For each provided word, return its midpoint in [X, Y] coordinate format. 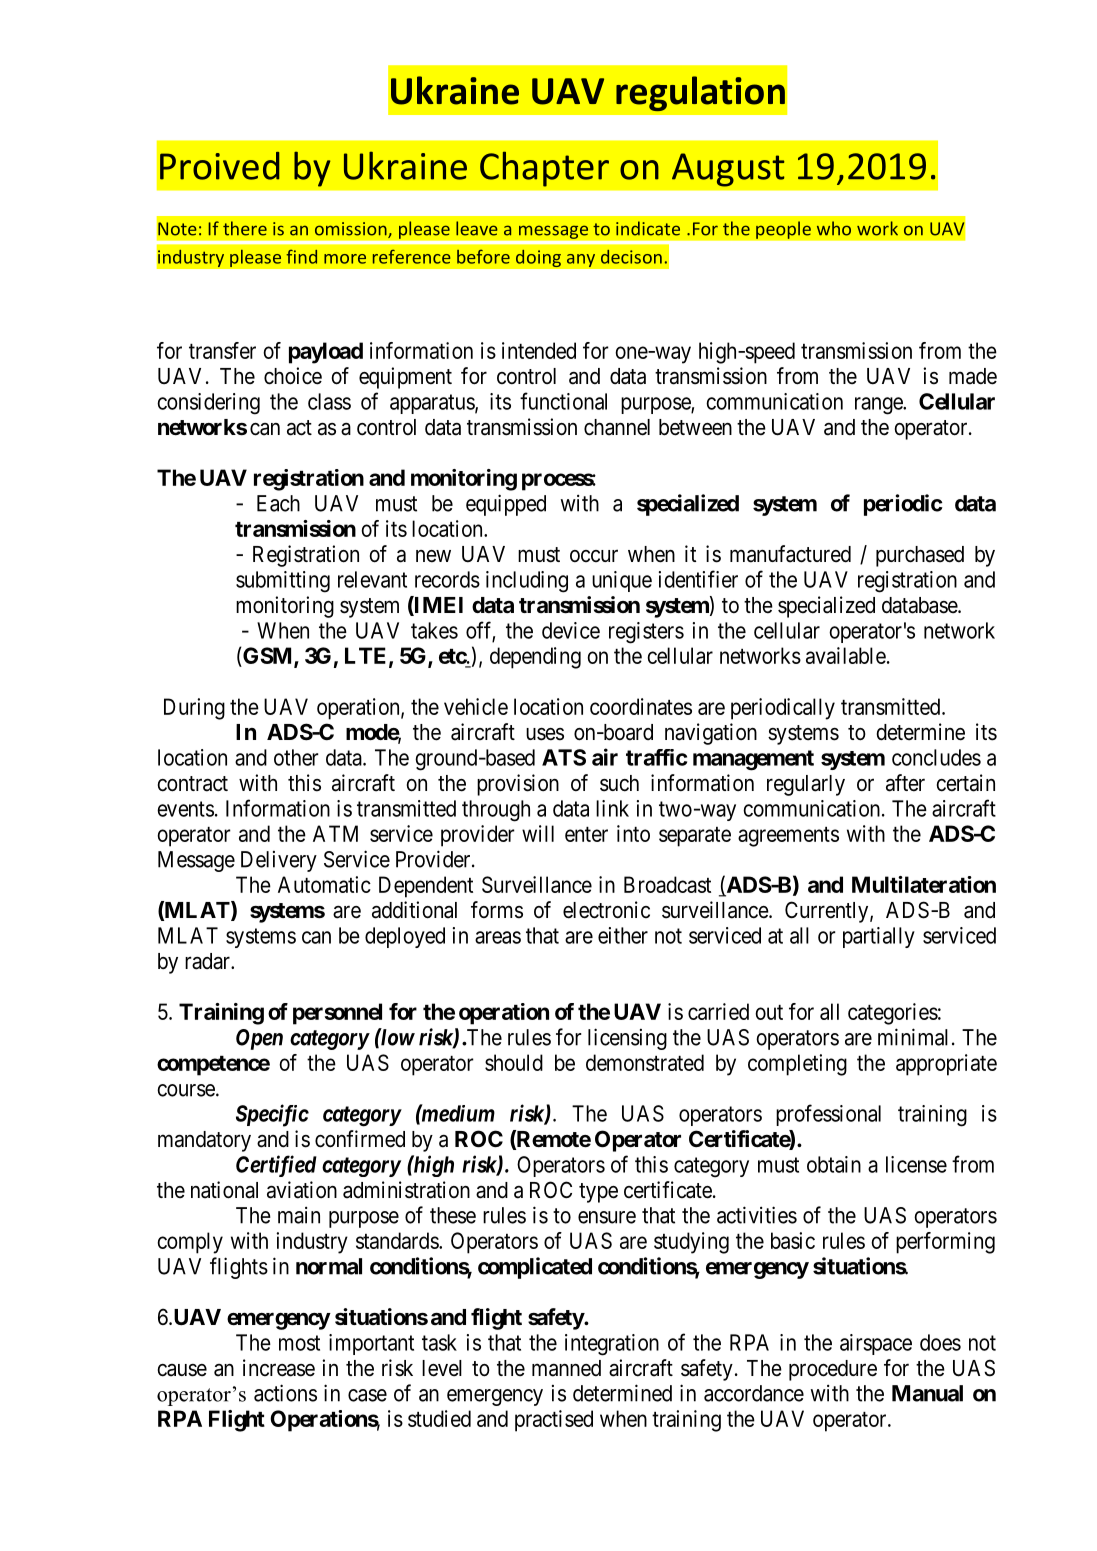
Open [259, 1039]
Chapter [544, 169]
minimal [913, 1037]
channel [617, 427]
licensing [627, 1039]
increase [279, 1368]
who [834, 228]
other [296, 757]
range [879, 406]
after [905, 783]
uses [545, 734]
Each [278, 503]
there [245, 228]
